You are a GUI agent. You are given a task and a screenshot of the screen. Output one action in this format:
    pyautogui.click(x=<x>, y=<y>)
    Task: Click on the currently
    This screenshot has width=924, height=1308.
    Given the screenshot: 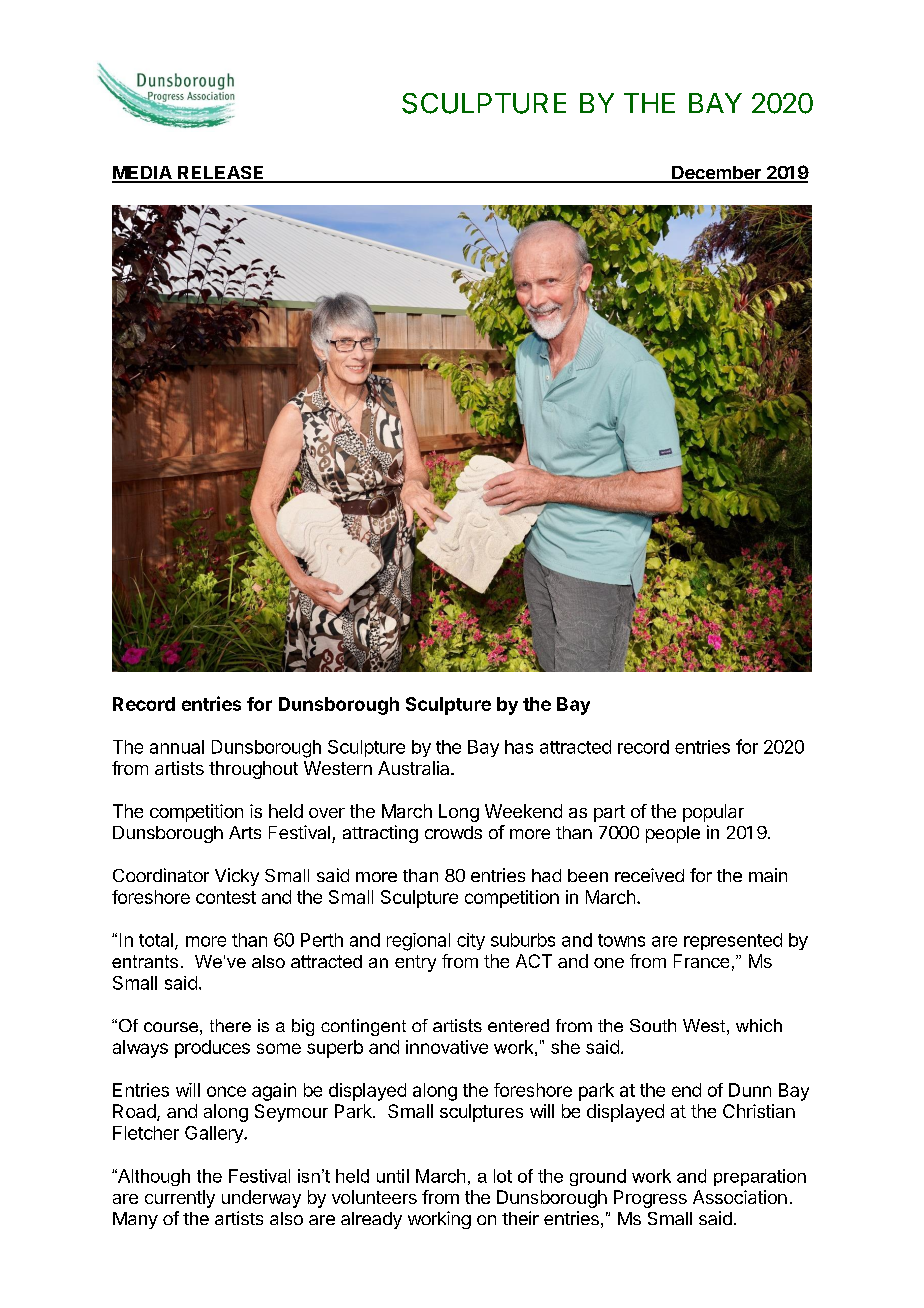 What is the action you would take?
    pyautogui.click(x=180, y=1199)
